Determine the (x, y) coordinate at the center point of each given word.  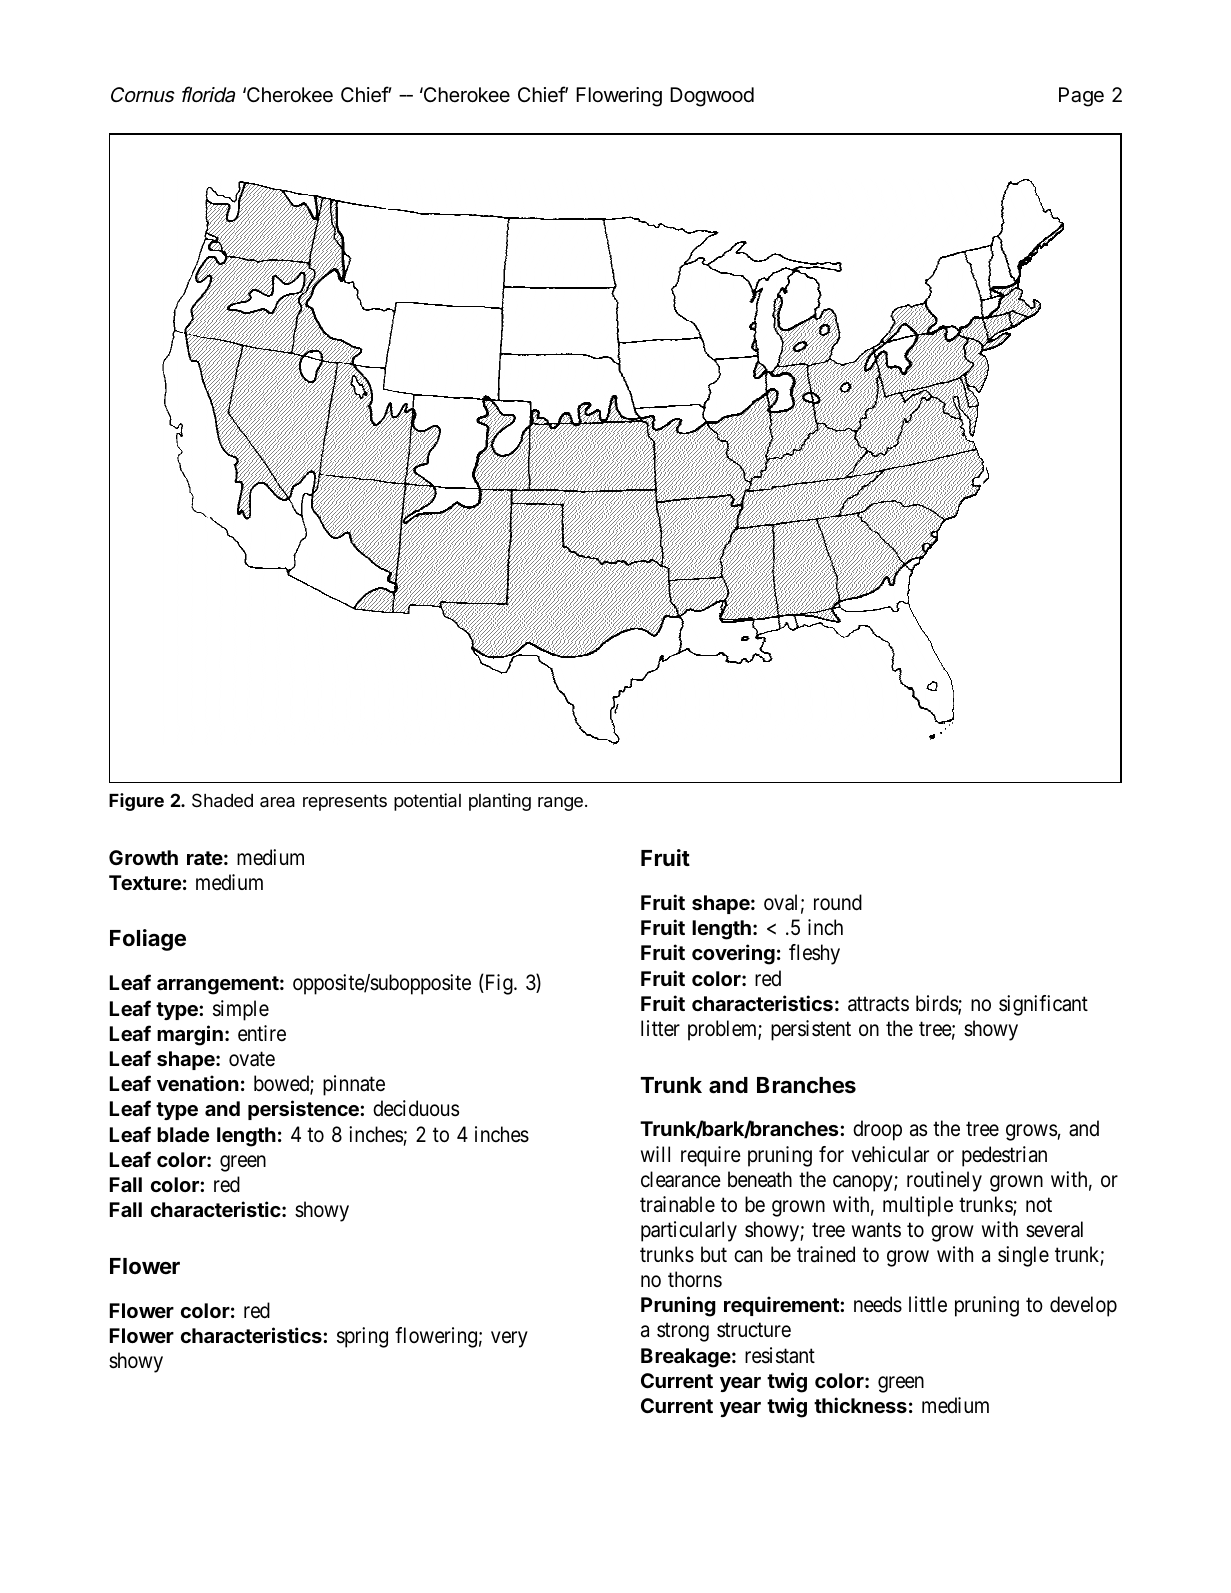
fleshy (814, 954)
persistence (304, 1110)
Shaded (222, 800)
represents (345, 802)
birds (937, 1004)
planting (500, 802)
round (838, 902)
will (655, 1154)
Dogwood (712, 97)
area (277, 802)
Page (1081, 97)
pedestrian (1004, 1156)
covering (733, 954)
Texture (145, 882)
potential (427, 802)
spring (362, 1337)
